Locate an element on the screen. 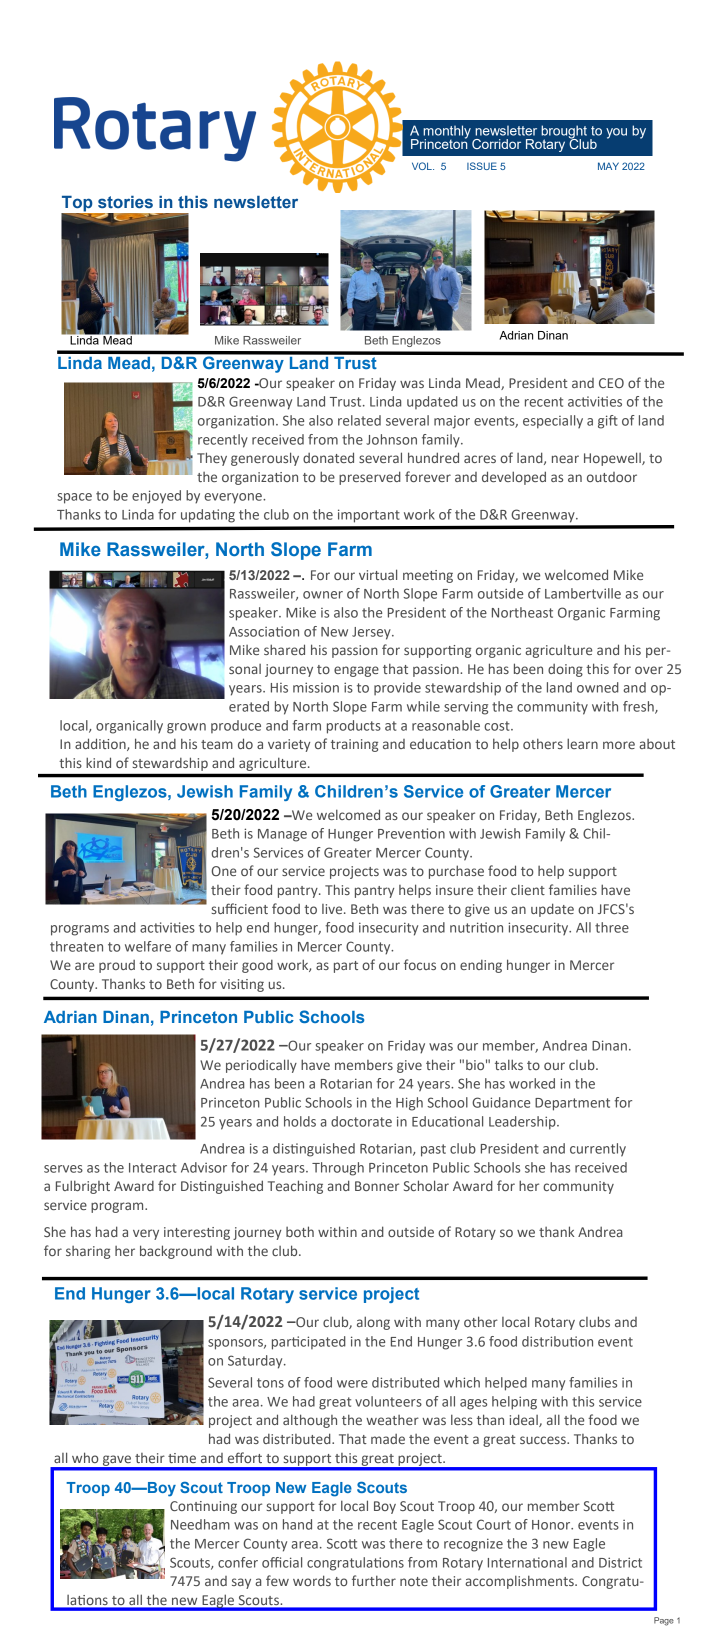 Image resolution: width=714 pixels, height=1632 pixels. doctorate is located at coordinates (361, 1121).
